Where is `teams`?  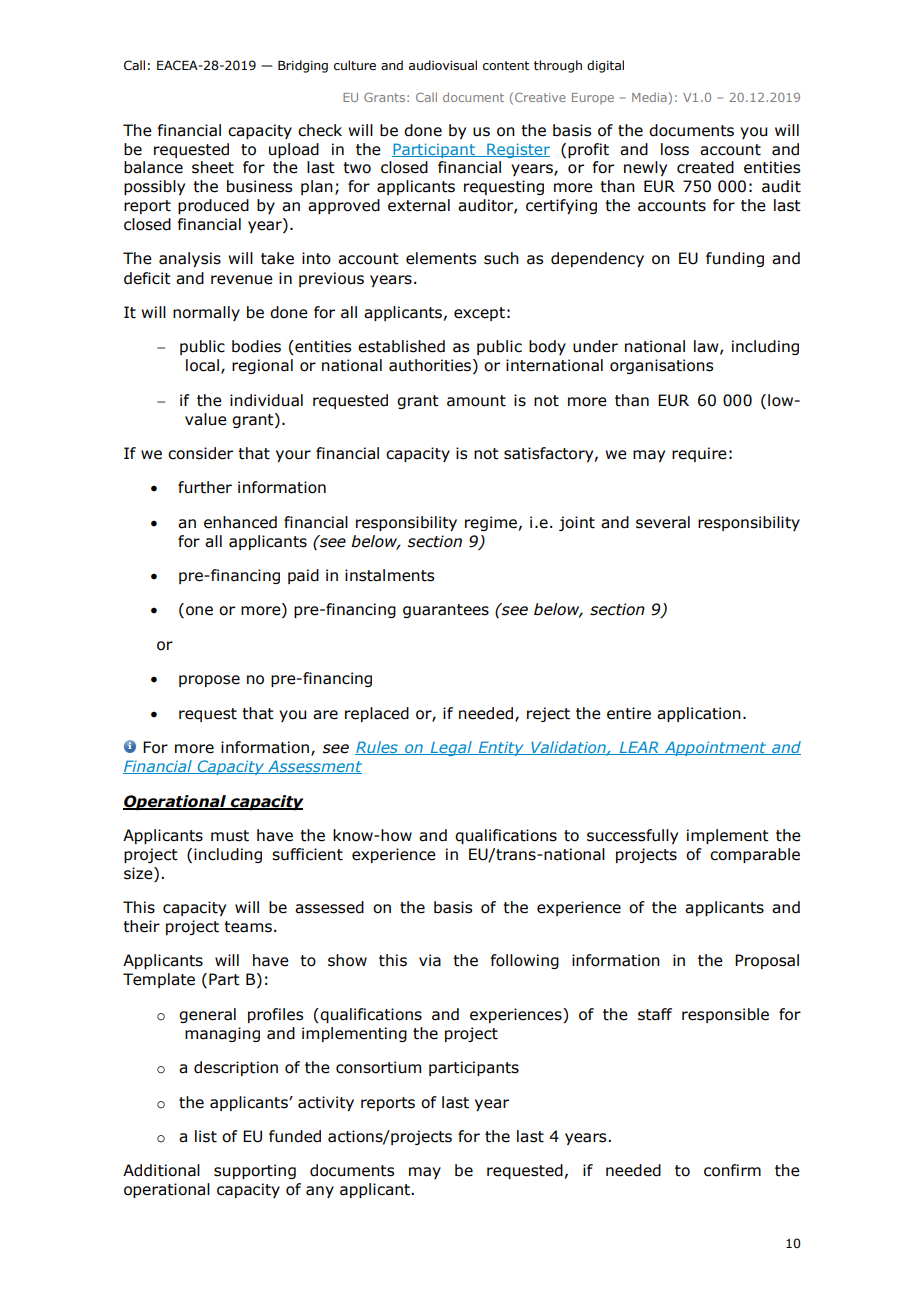 teams is located at coordinates (248, 927).
